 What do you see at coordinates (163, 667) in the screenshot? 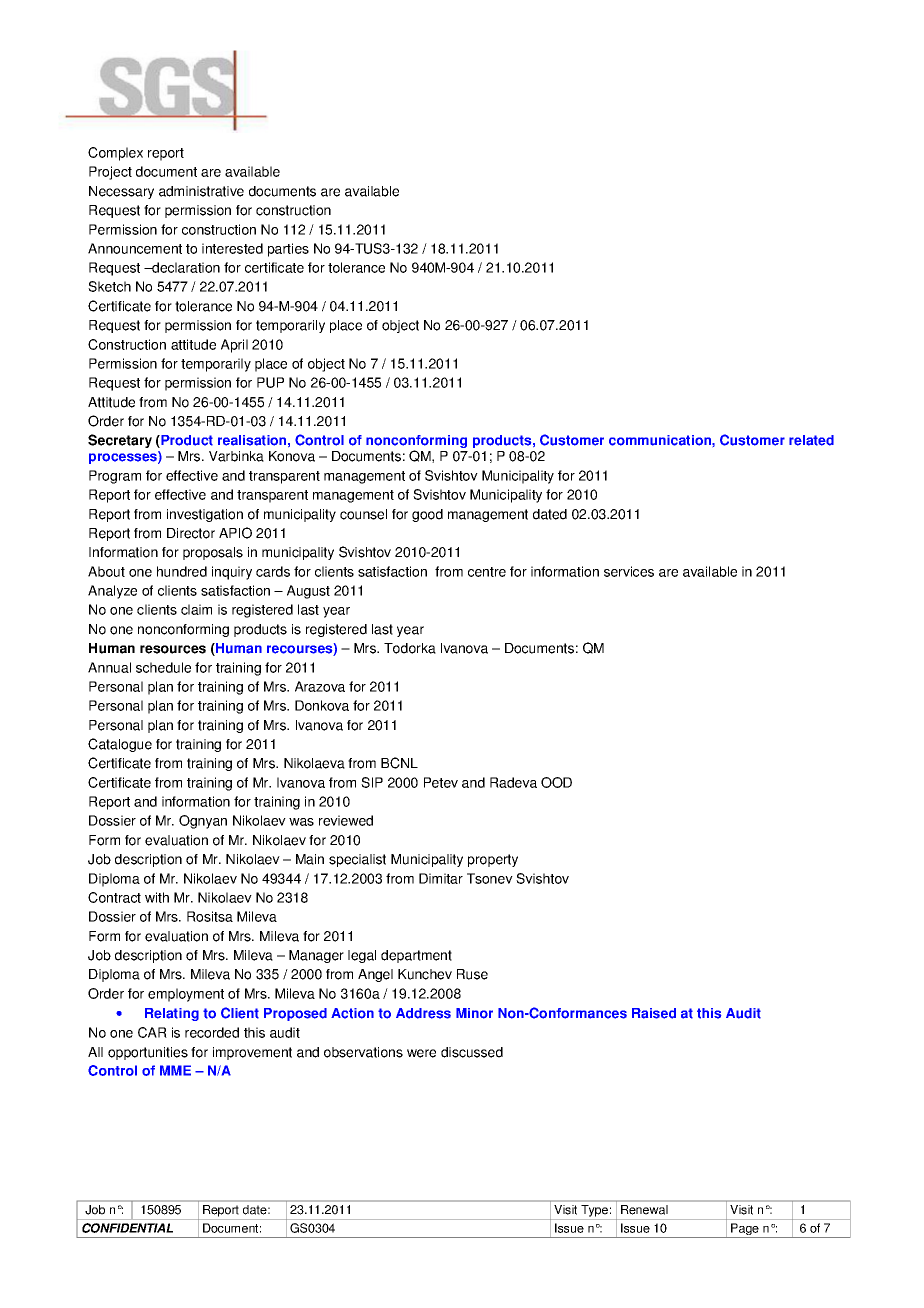
I see `schedule` at bounding box center [163, 667].
